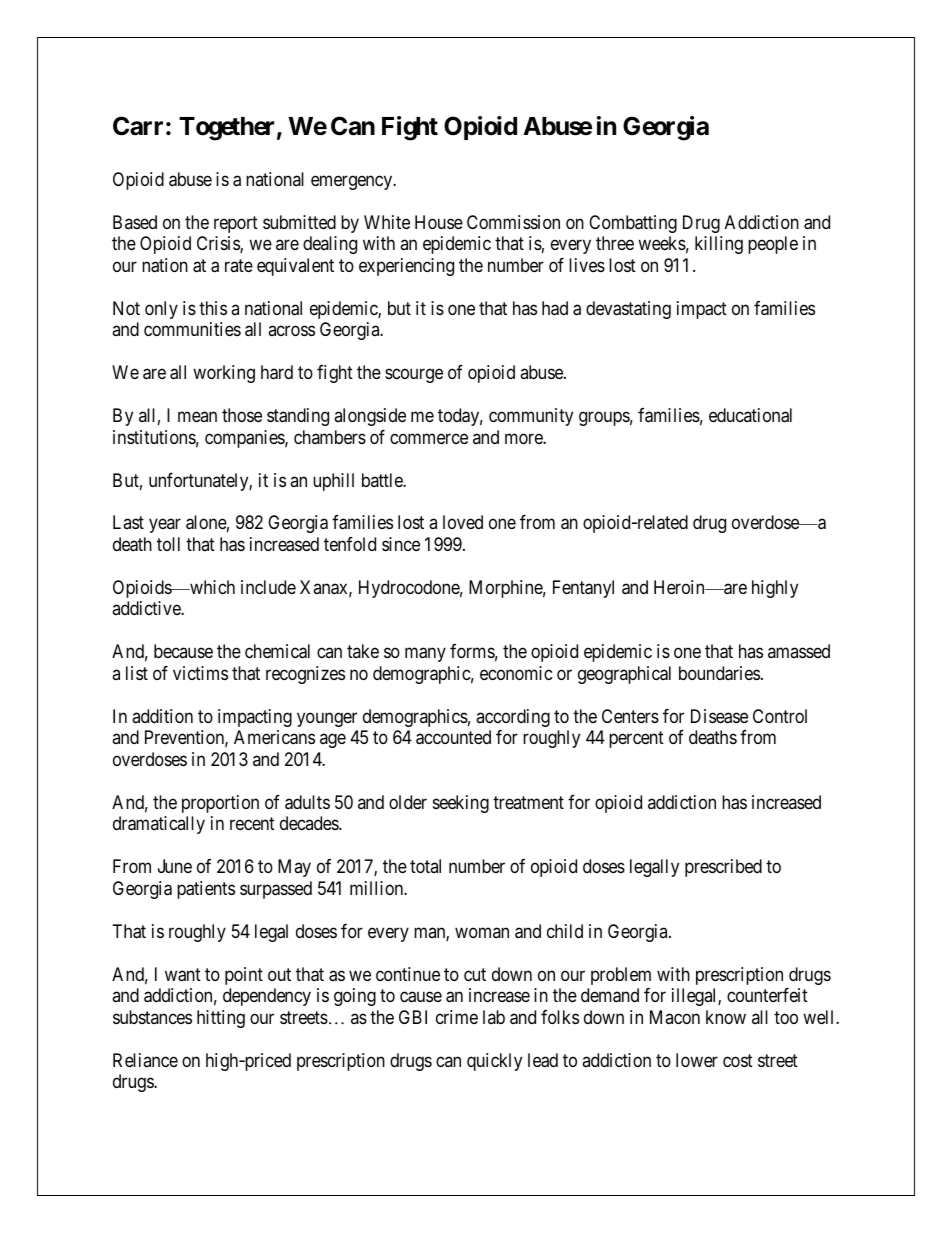 The width and height of the screenshot is (952, 1233). What do you see at coordinates (719, 245) in the screenshot?
I see `killing` at bounding box center [719, 245].
